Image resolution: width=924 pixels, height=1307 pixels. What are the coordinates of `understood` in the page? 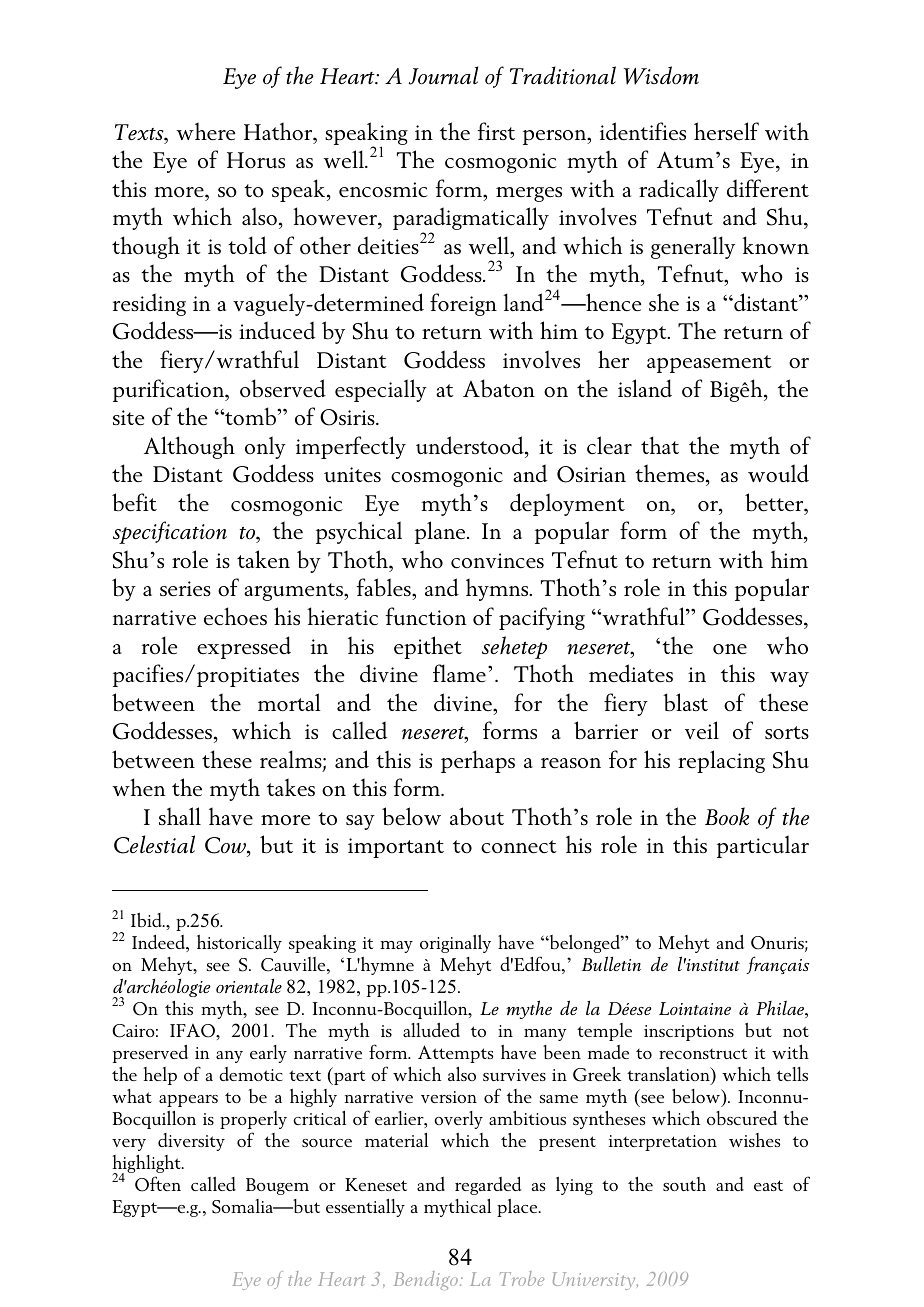 It's located at (471, 445).
